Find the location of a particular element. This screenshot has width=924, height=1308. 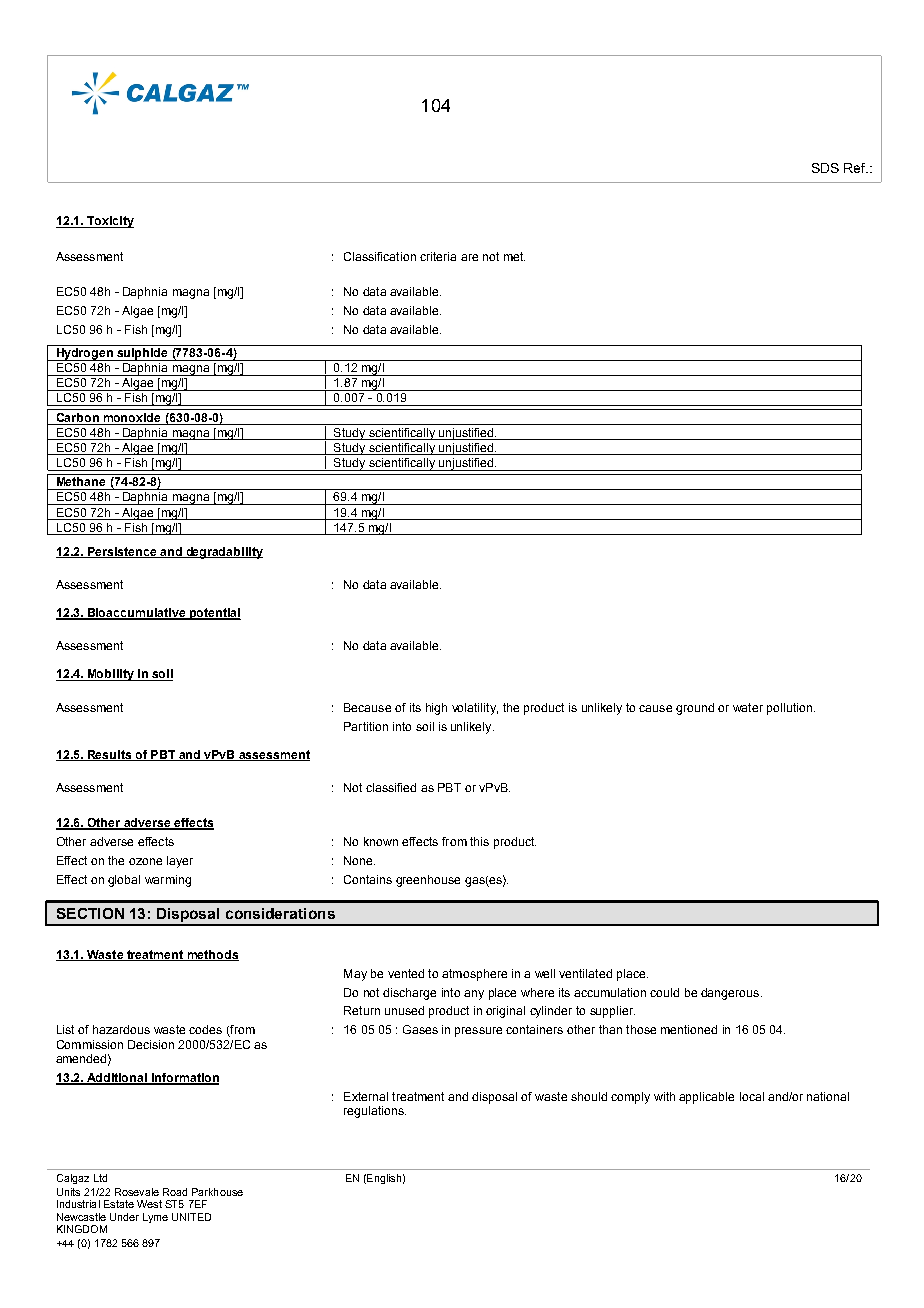

classified is located at coordinates (391, 787).
